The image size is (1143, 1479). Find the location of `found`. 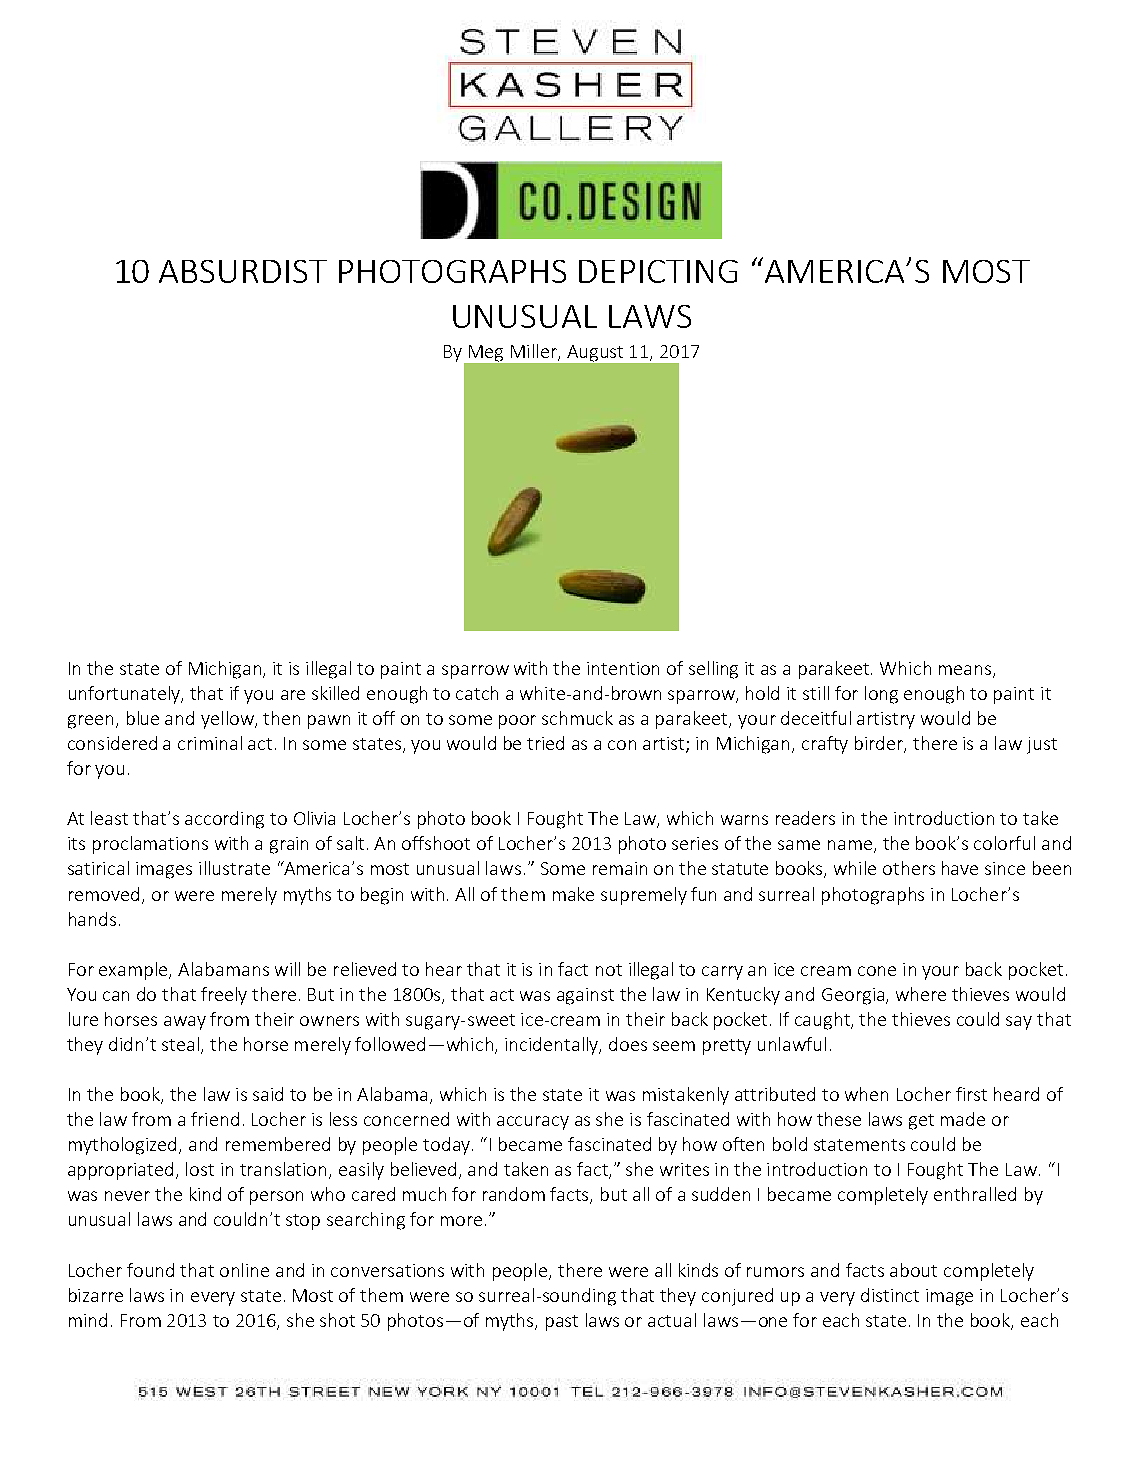

found is located at coordinates (150, 1270).
